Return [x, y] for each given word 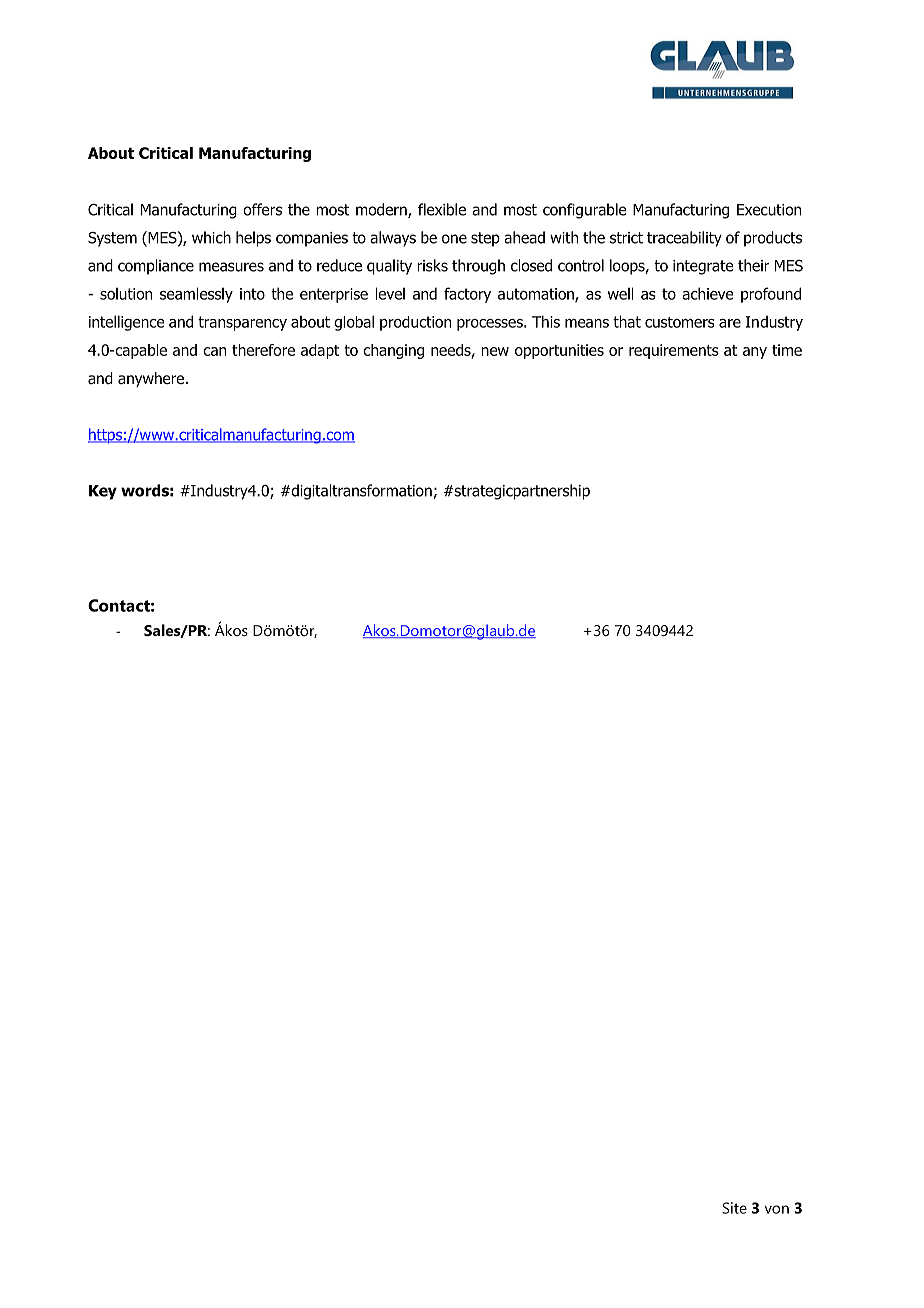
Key [103, 492]
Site [734, 1208]
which [211, 237]
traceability [684, 239]
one [454, 239]
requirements [674, 351]
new [495, 351]
